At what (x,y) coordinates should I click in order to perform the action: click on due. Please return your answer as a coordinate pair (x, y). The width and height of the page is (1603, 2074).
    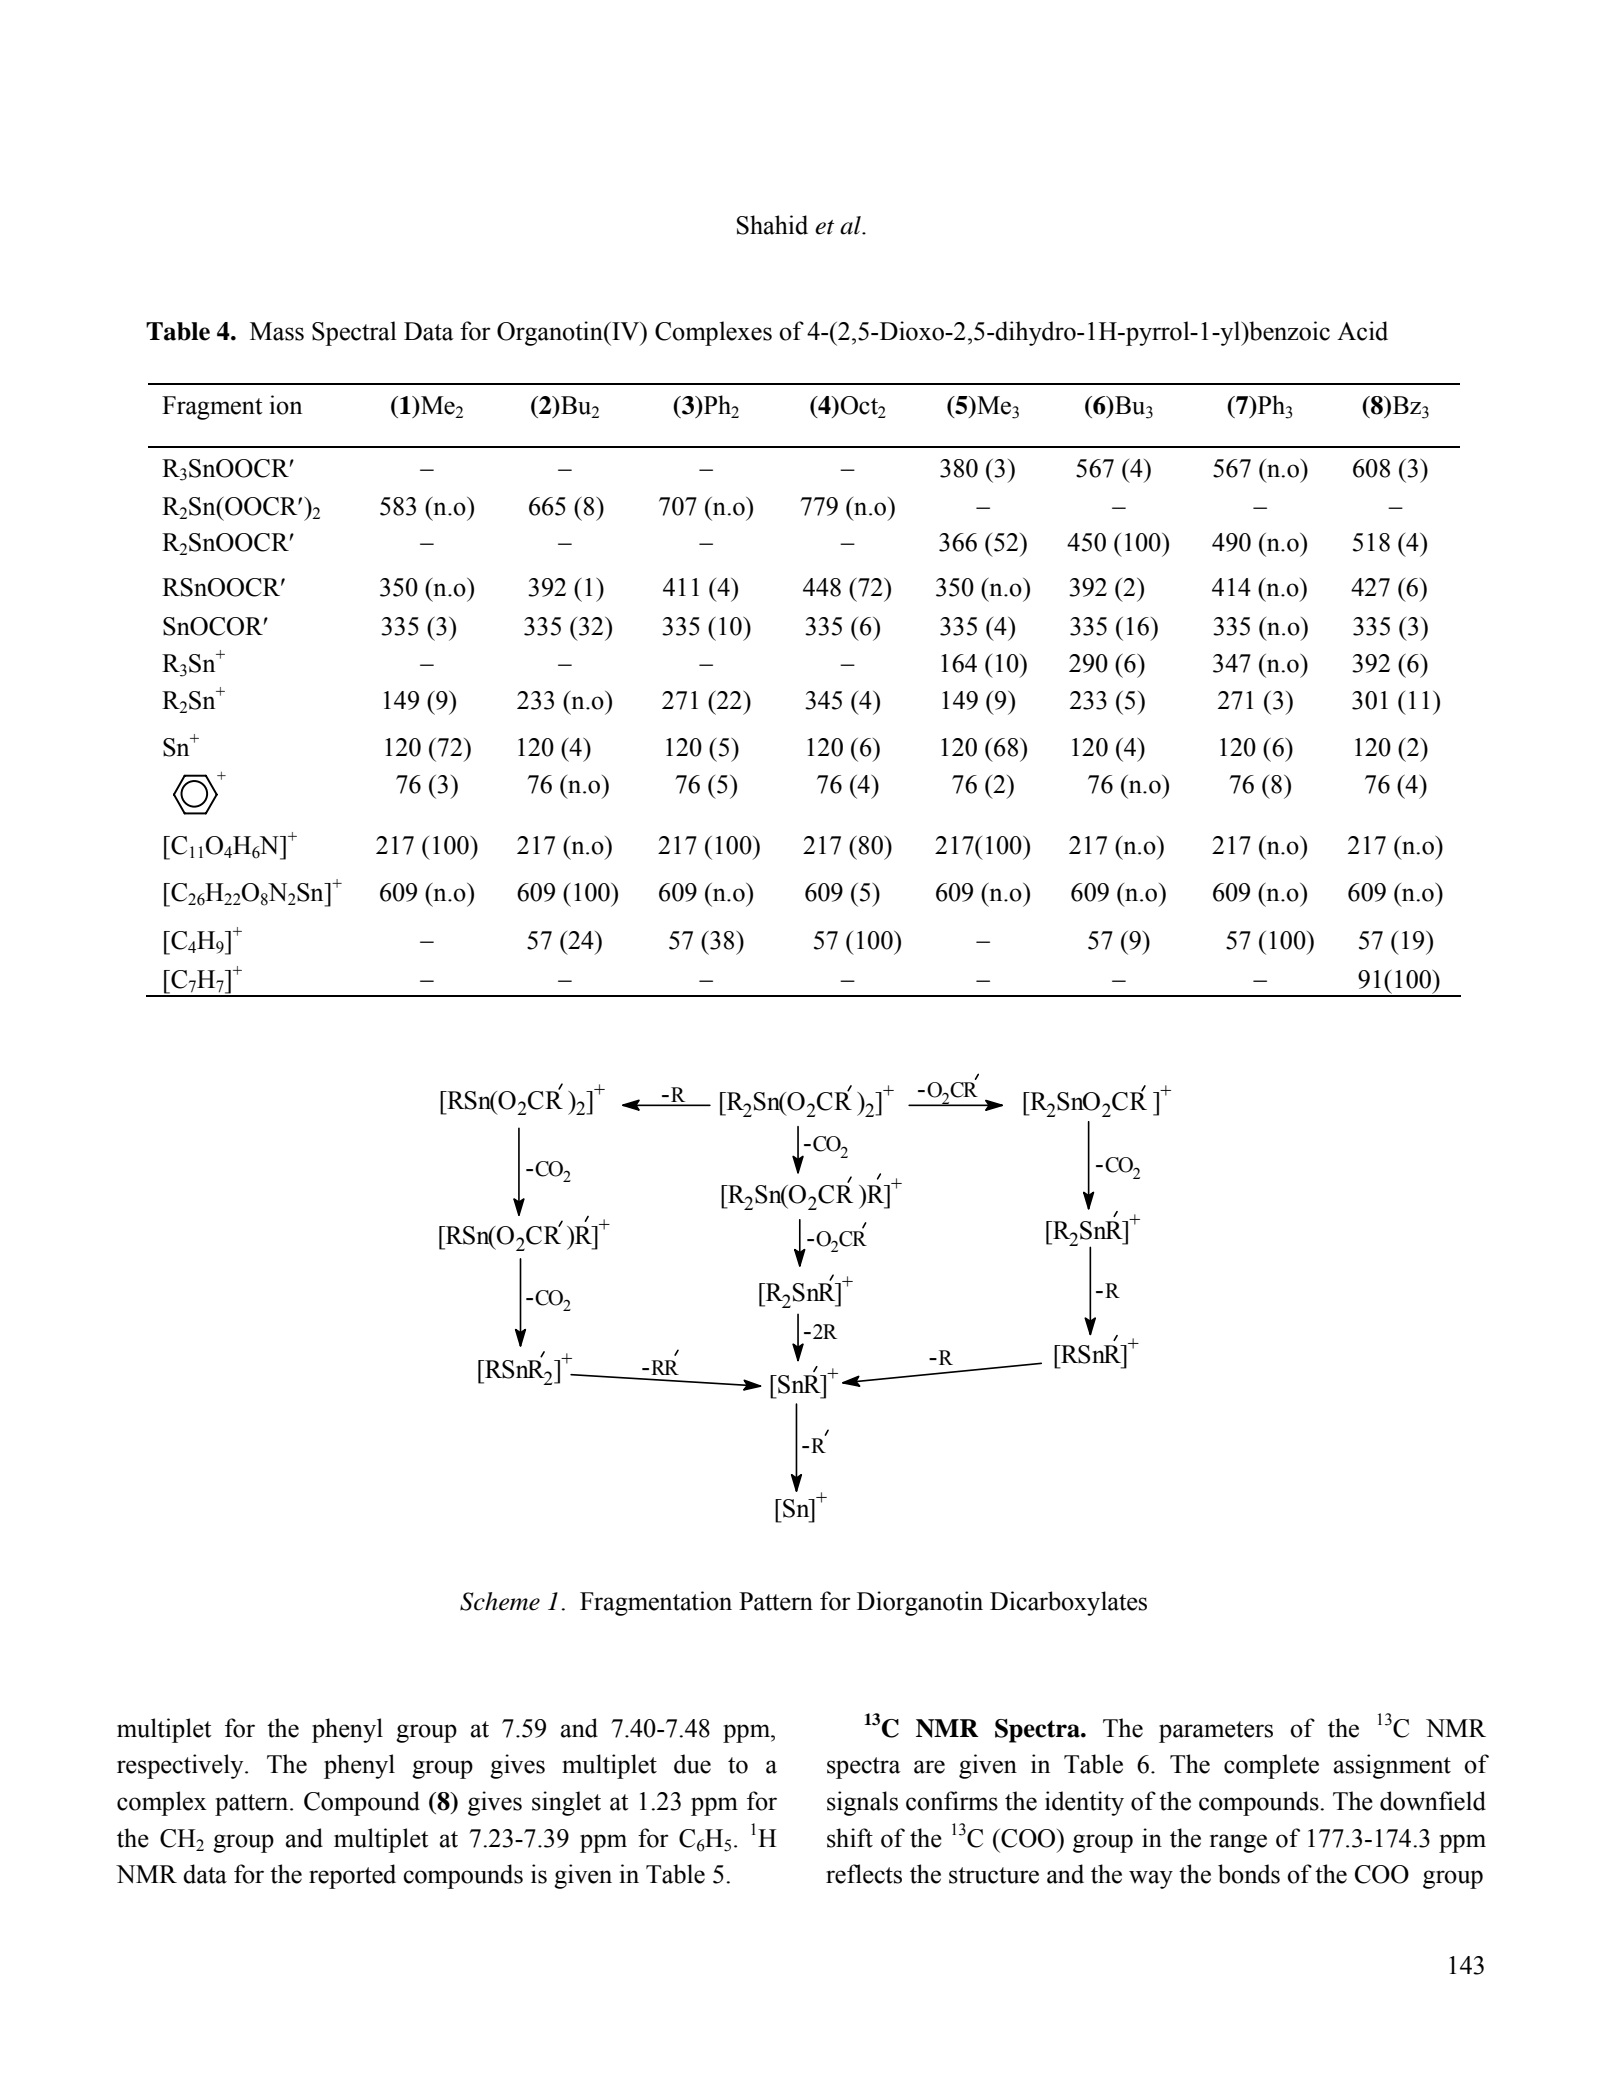
    Looking at the image, I should click on (692, 1764).
